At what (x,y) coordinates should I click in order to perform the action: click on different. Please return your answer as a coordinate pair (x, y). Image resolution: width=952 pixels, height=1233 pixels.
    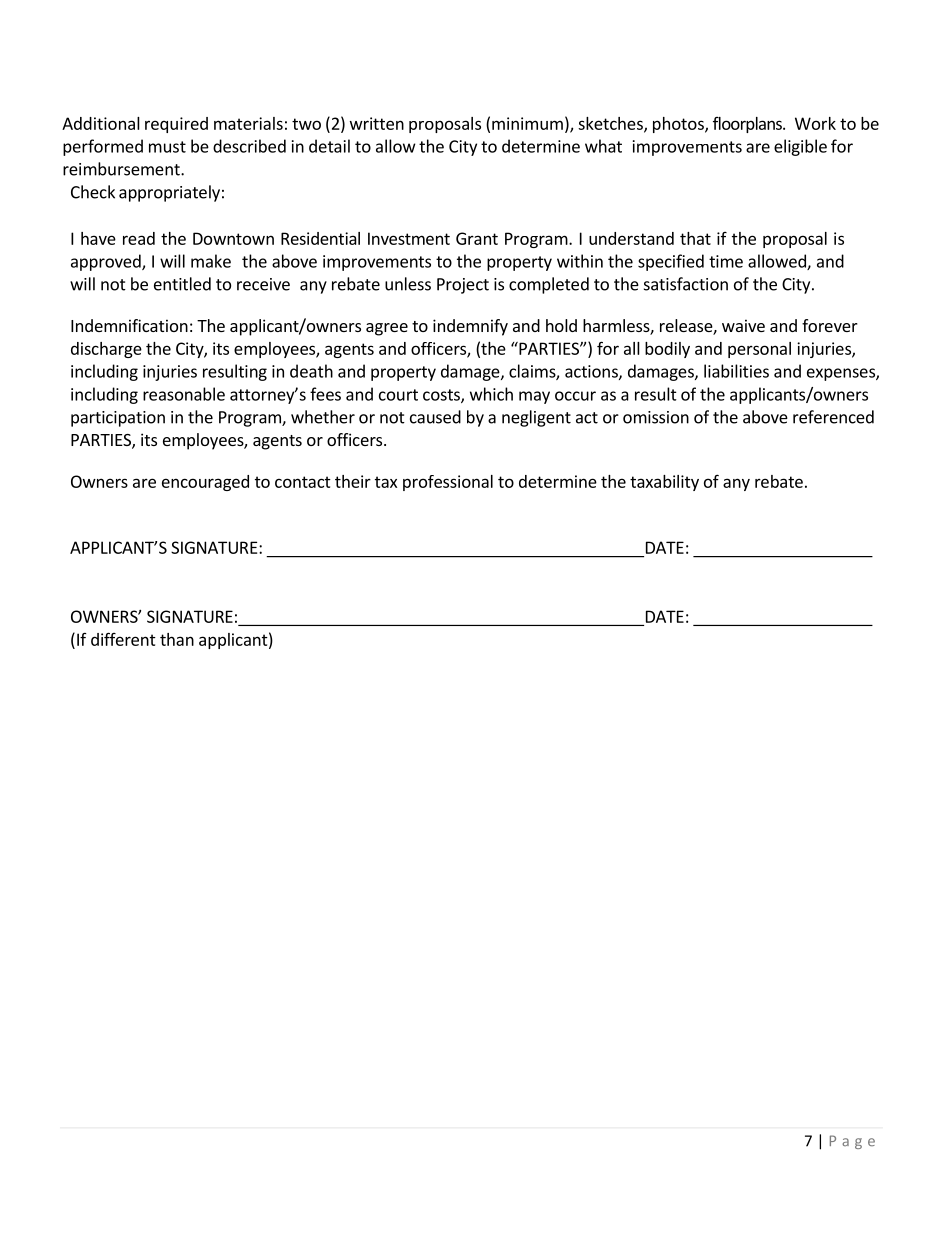
    Looking at the image, I should click on (123, 639).
